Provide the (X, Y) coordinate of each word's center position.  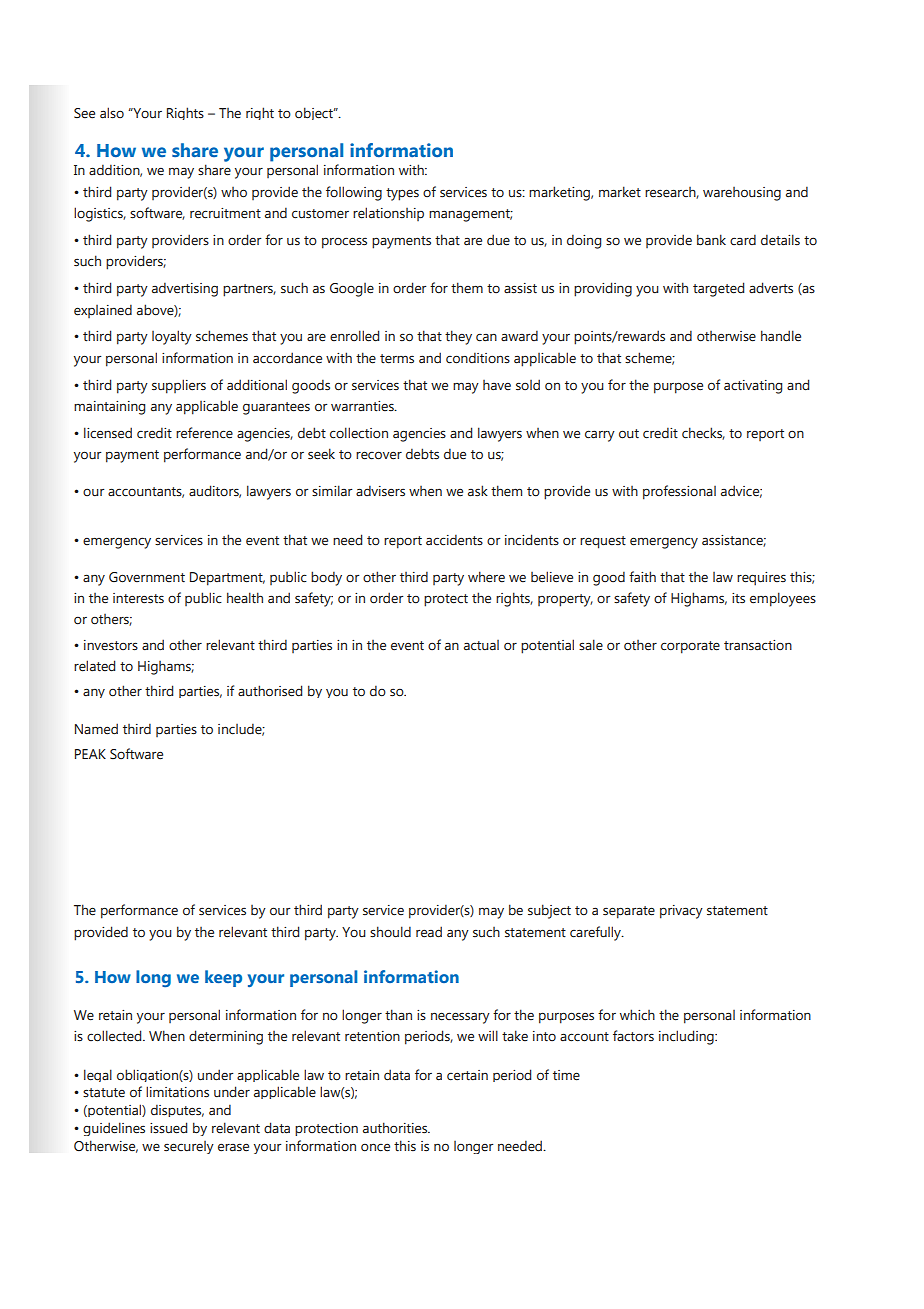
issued (168, 1128)
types (402, 194)
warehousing (742, 194)
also (112, 113)
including (687, 1037)
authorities (396, 1128)
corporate (690, 647)
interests (138, 598)
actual (481, 645)
